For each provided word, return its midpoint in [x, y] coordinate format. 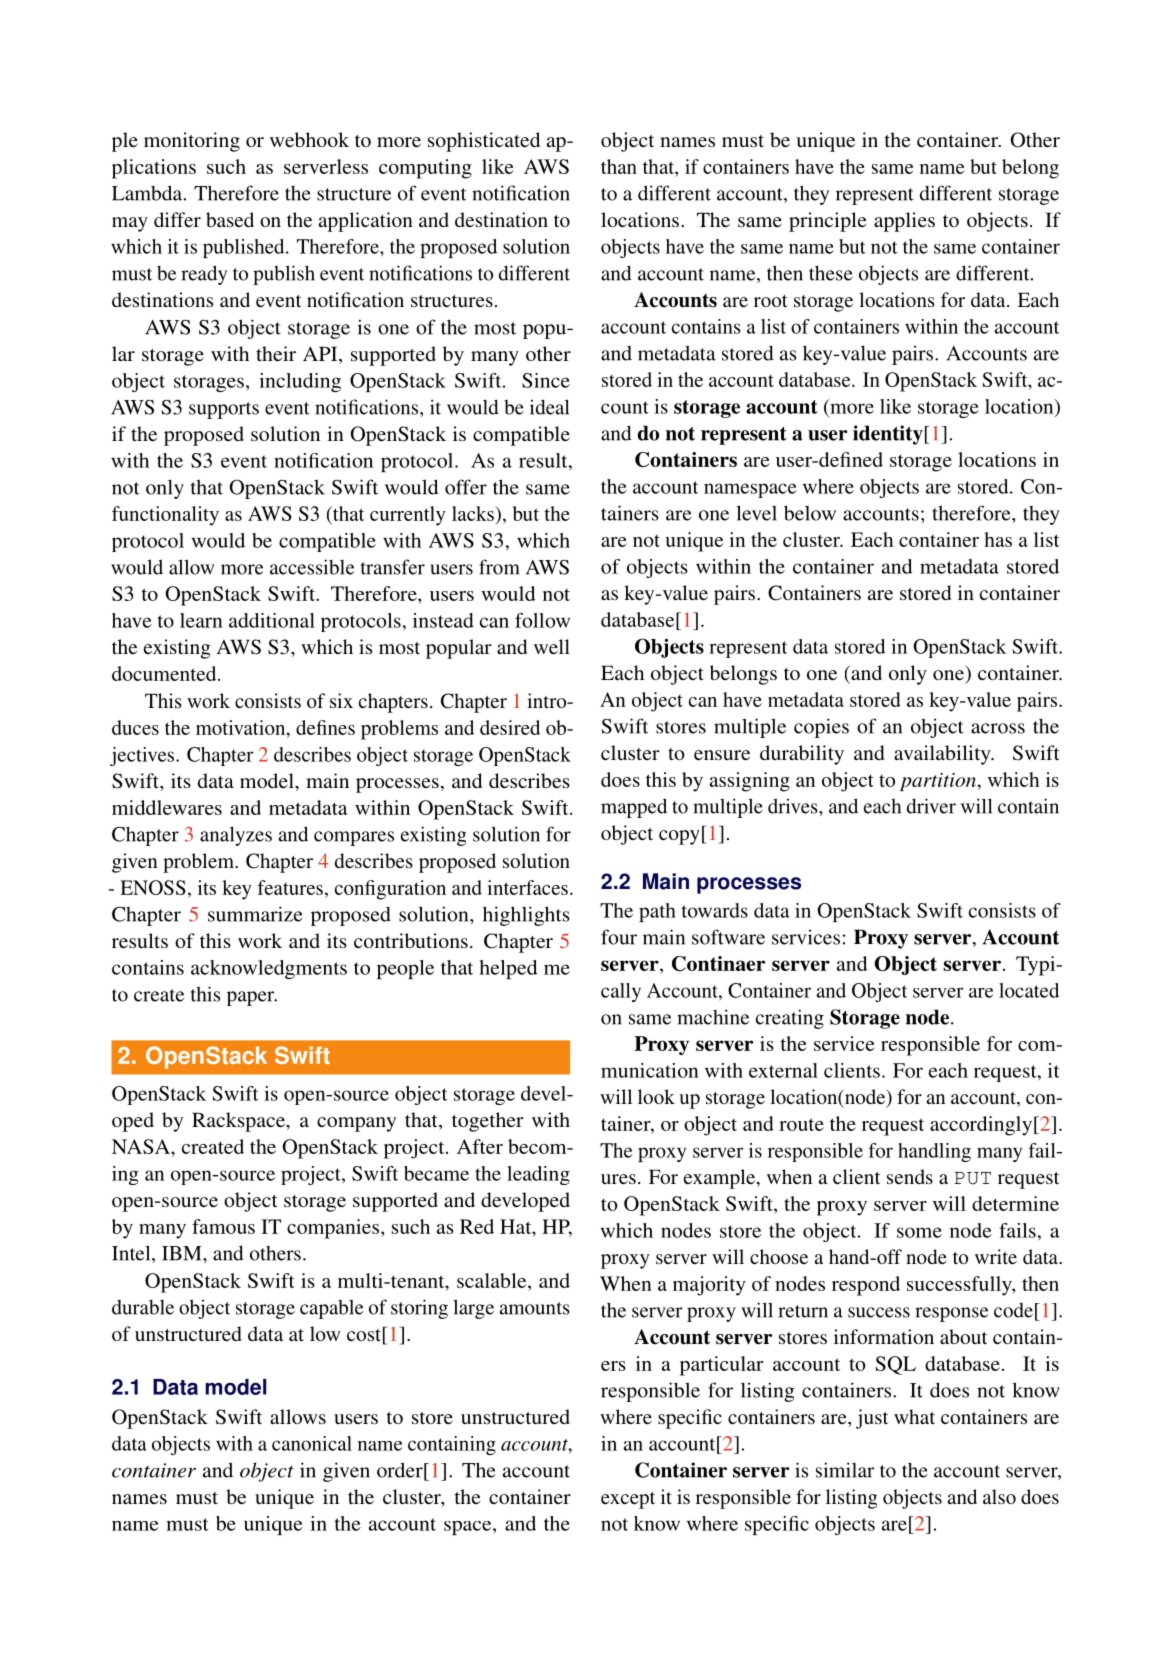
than [619, 166]
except [628, 1500]
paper [252, 998]
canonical [312, 1443]
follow [542, 620]
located [1029, 990]
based [230, 219]
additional [272, 620]
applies [904, 222]
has [998, 539]
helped [508, 969]
